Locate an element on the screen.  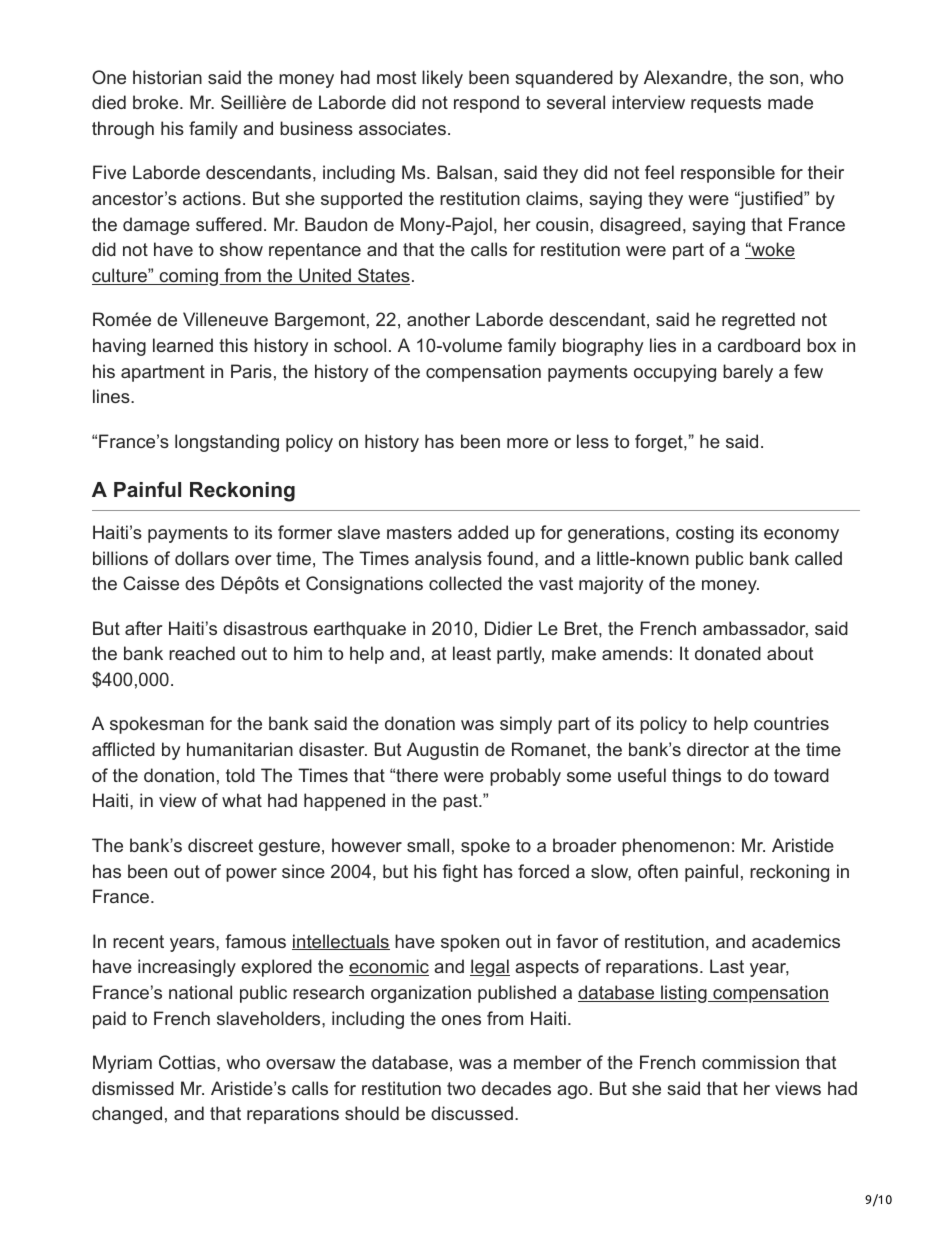
broke is located at coordinates (157, 102).
